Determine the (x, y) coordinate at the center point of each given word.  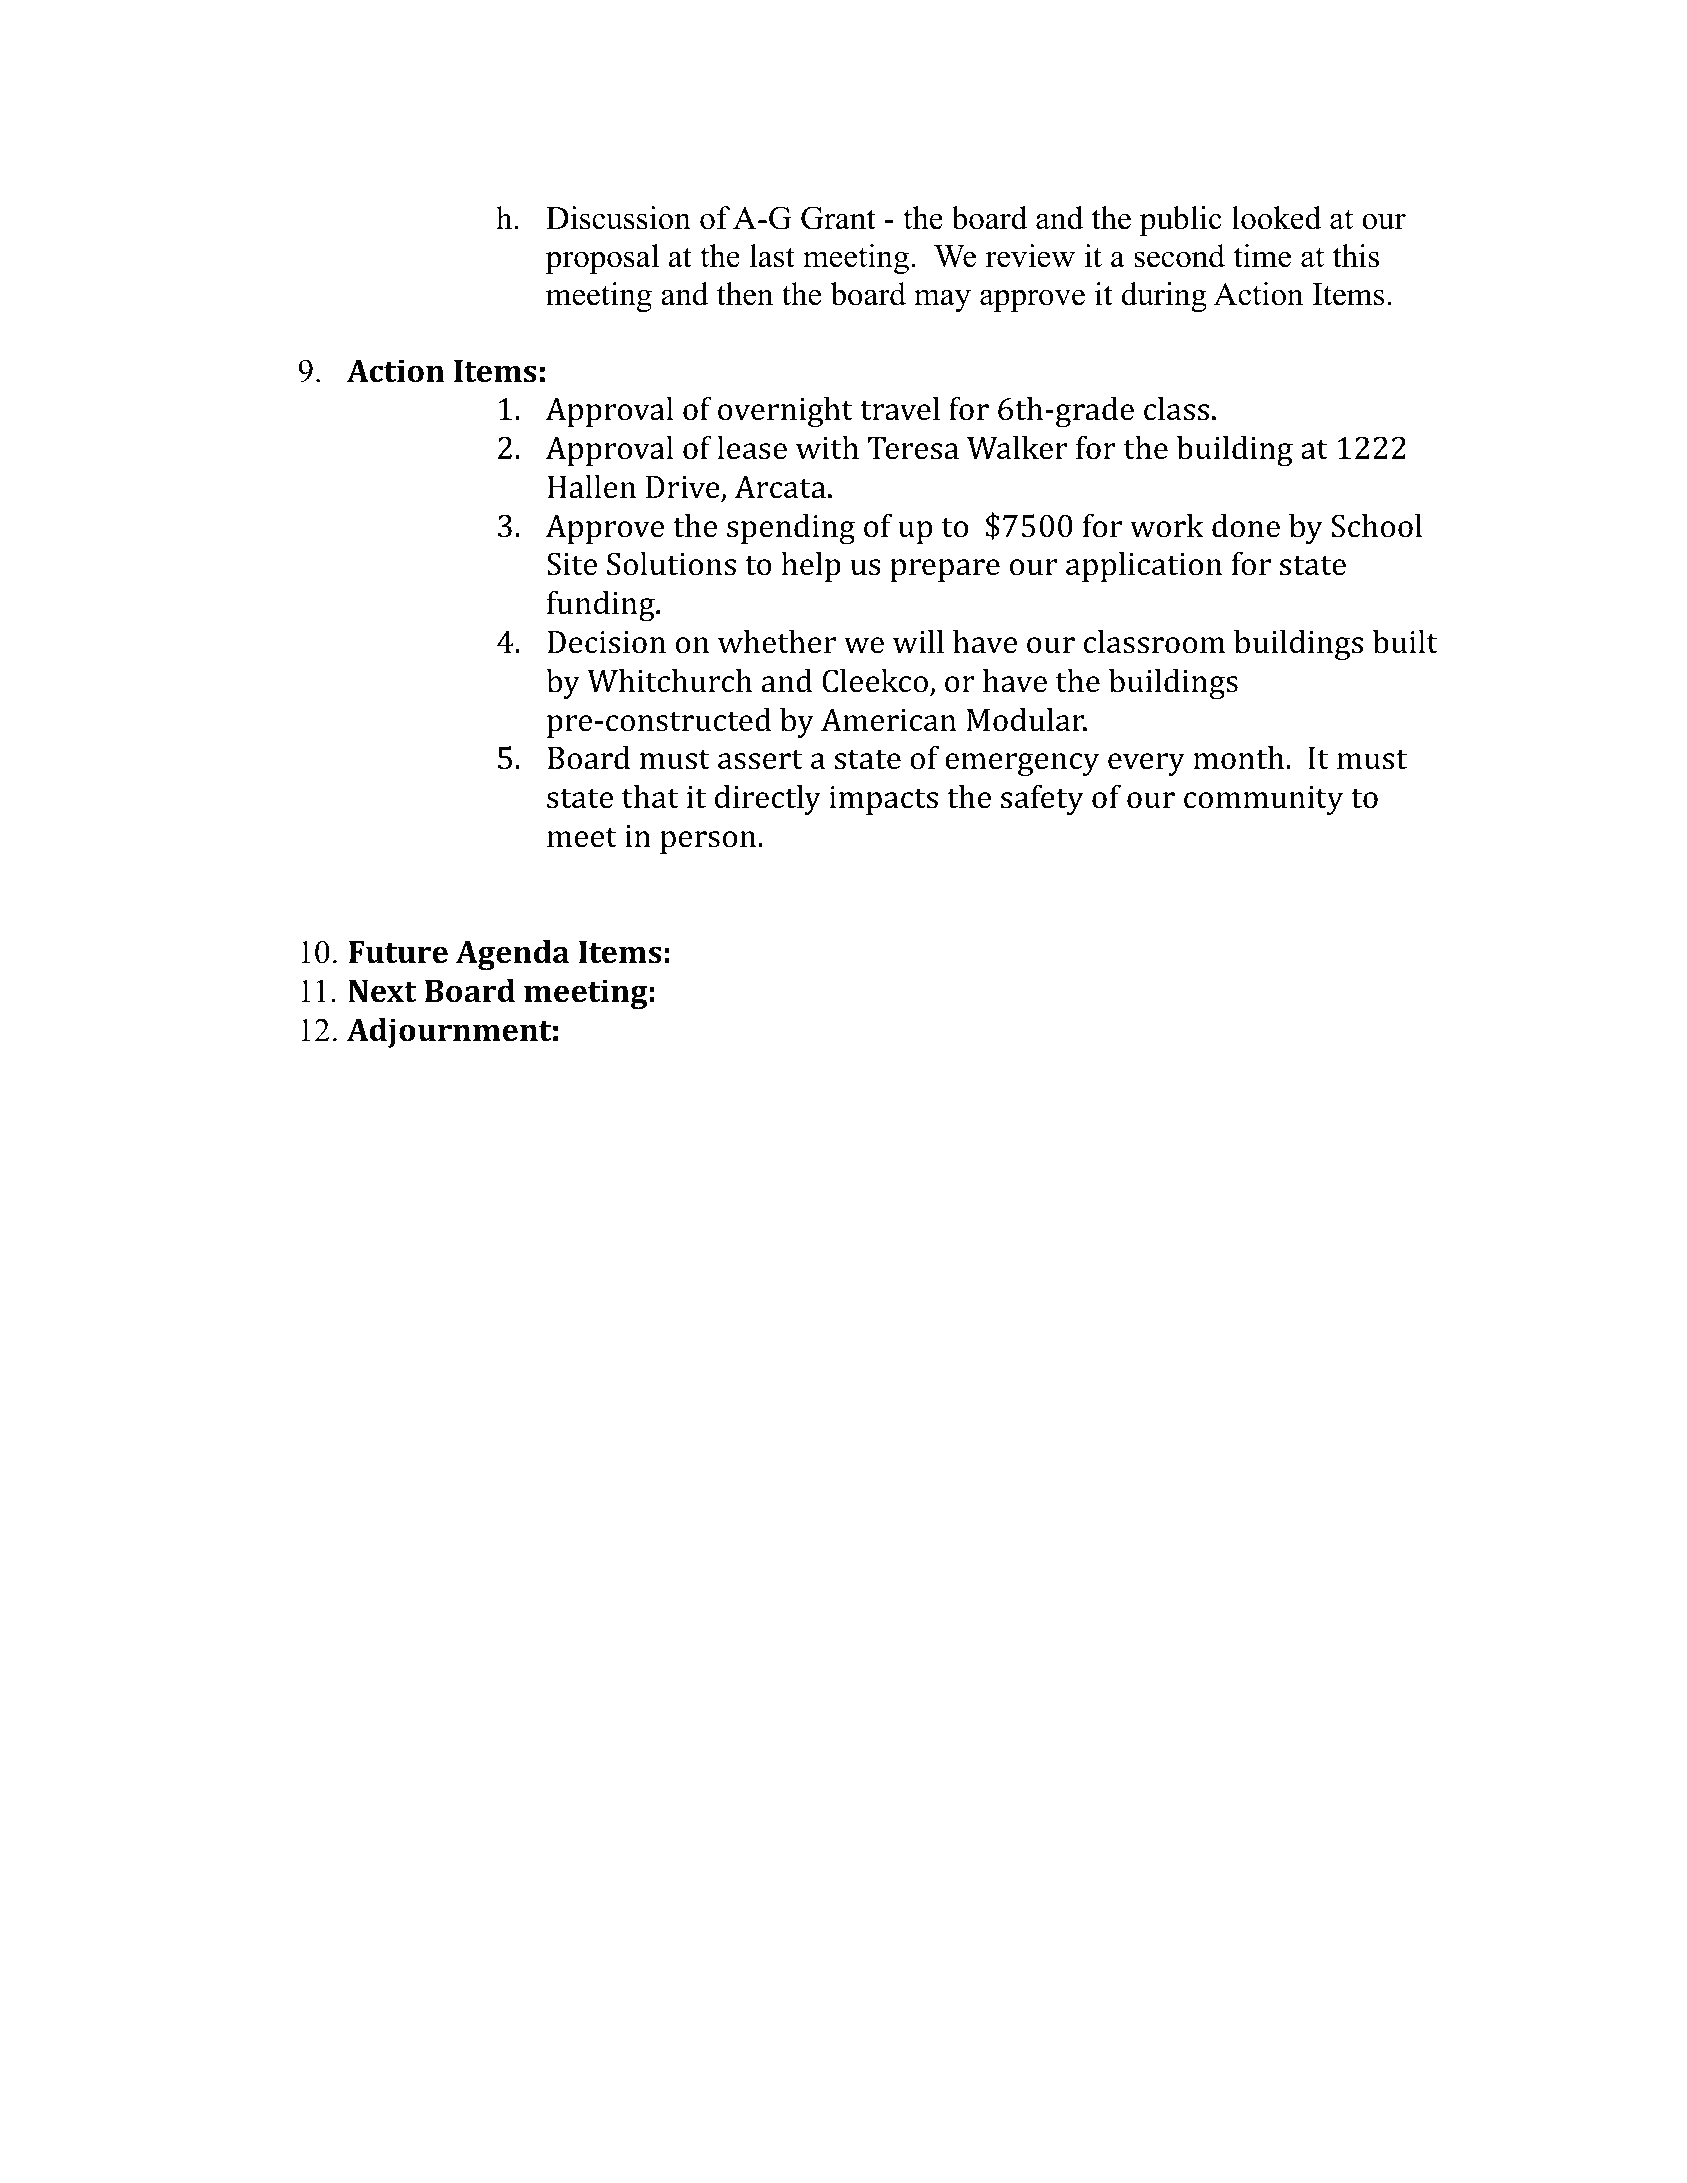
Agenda (512, 955)
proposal (602, 259)
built (1405, 642)
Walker (1017, 448)
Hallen (591, 487)
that (650, 797)
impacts (884, 800)
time (1262, 256)
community (1264, 800)
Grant (838, 218)
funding (602, 606)
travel (900, 409)
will (918, 641)
